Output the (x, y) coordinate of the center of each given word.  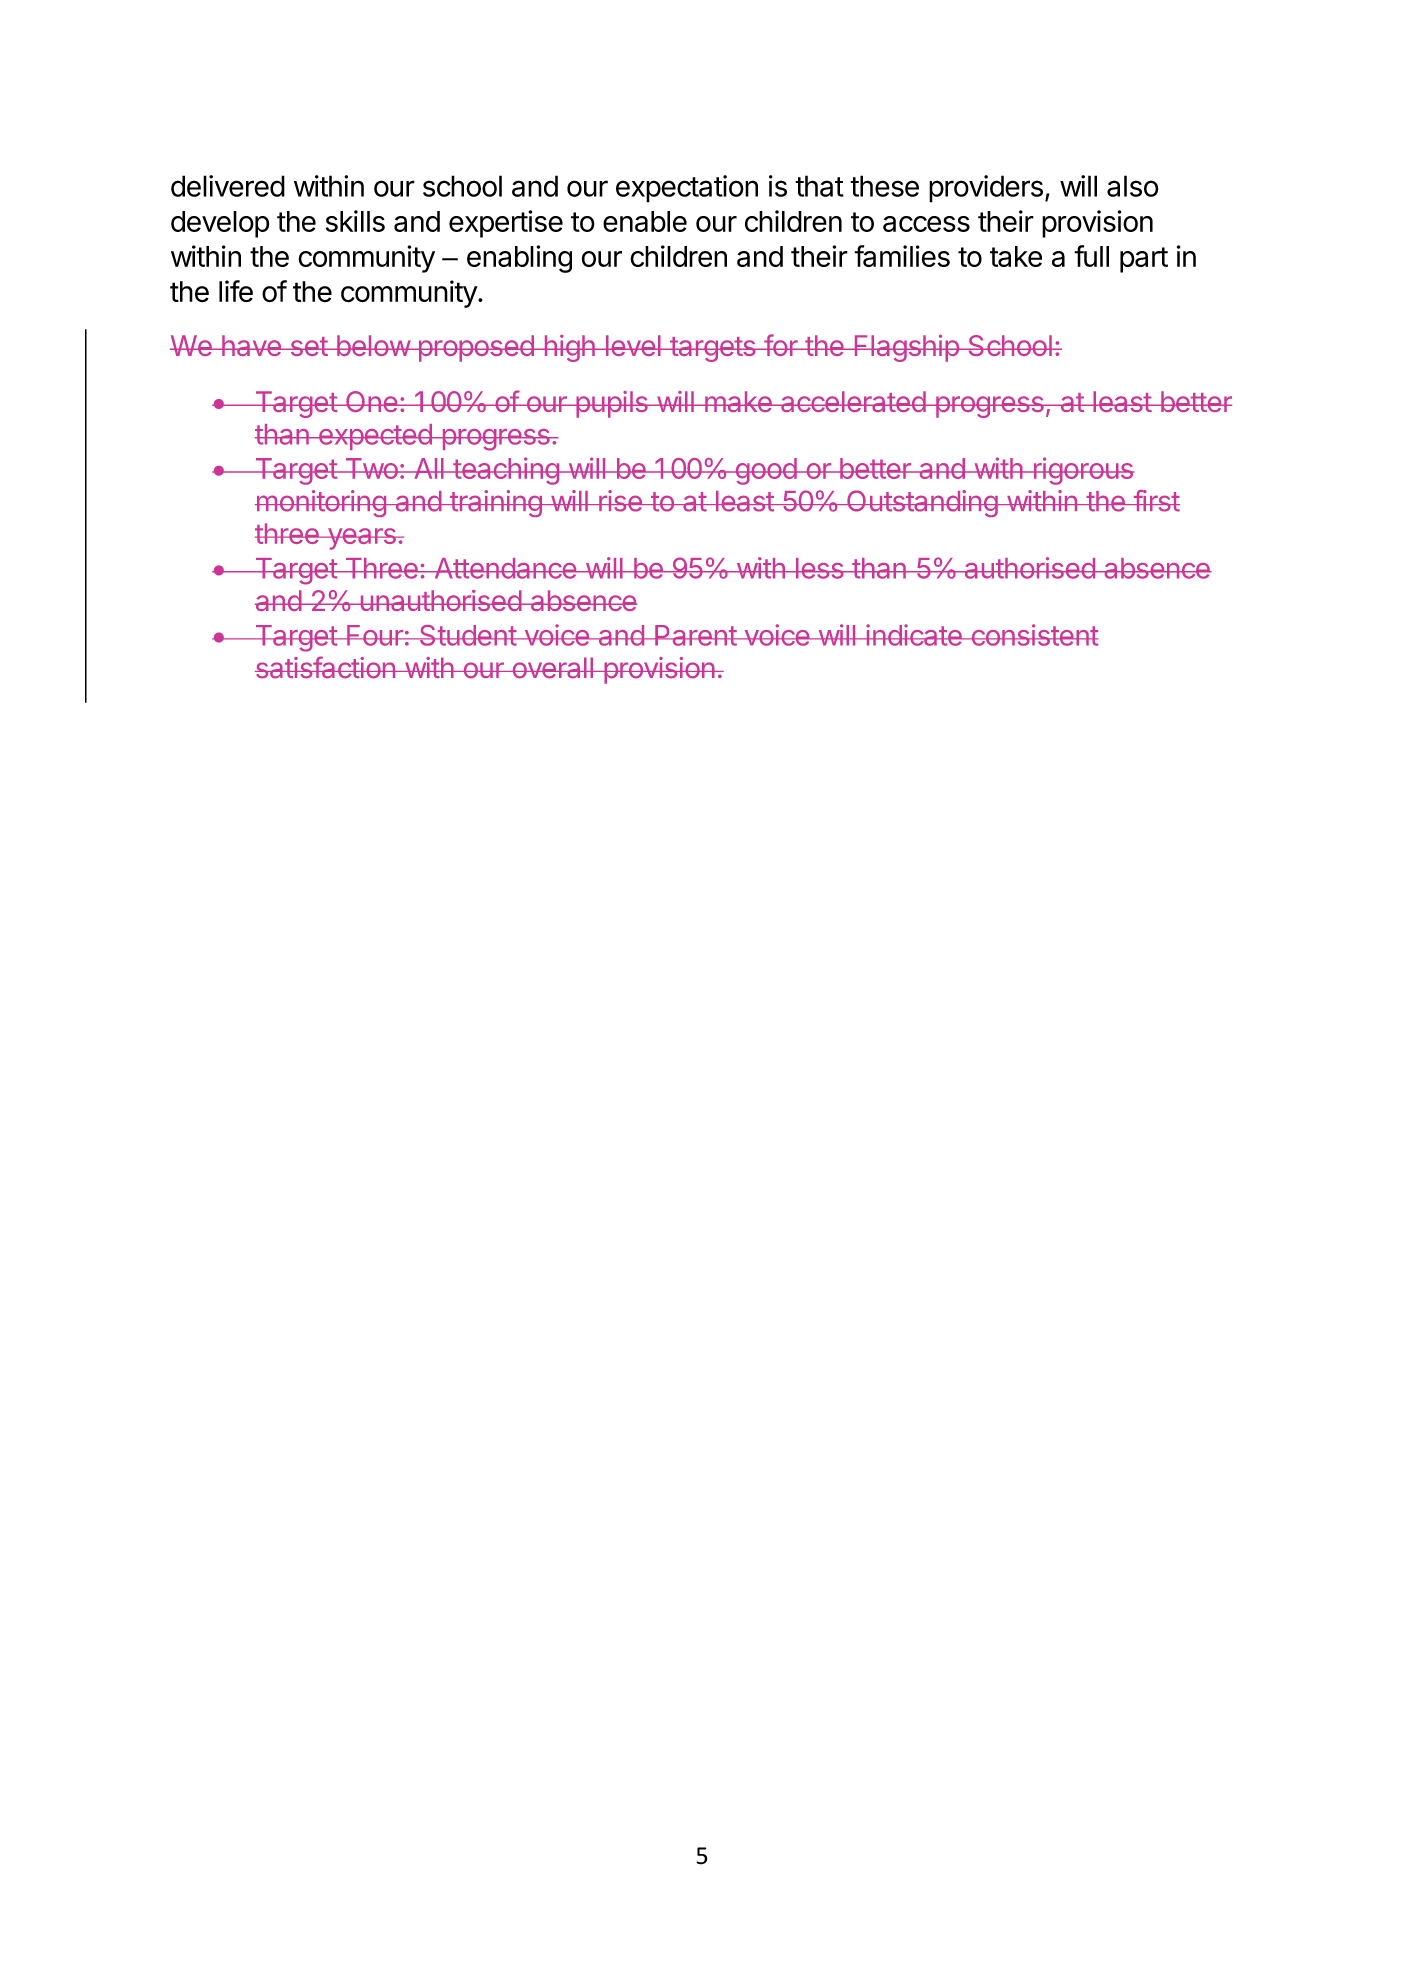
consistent (1033, 635)
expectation (687, 189)
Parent (695, 635)
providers (986, 189)
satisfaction (326, 667)
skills (355, 221)
